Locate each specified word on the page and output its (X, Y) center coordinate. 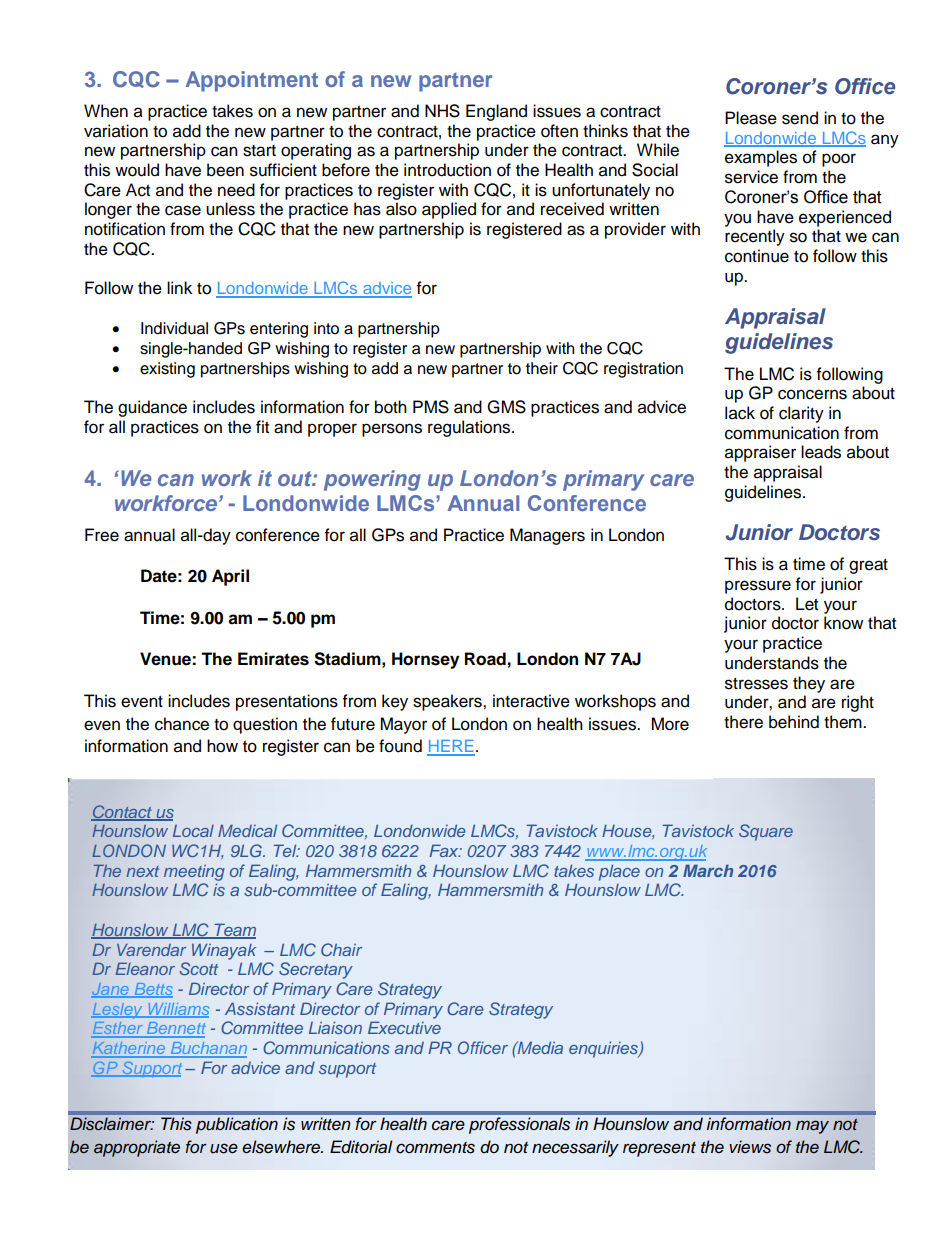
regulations (470, 428)
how (222, 746)
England (496, 112)
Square (766, 832)
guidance (152, 408)
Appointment (252, 81)
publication (237, 1125)
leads (821, 452)
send (800, 118)
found (400, 746)
